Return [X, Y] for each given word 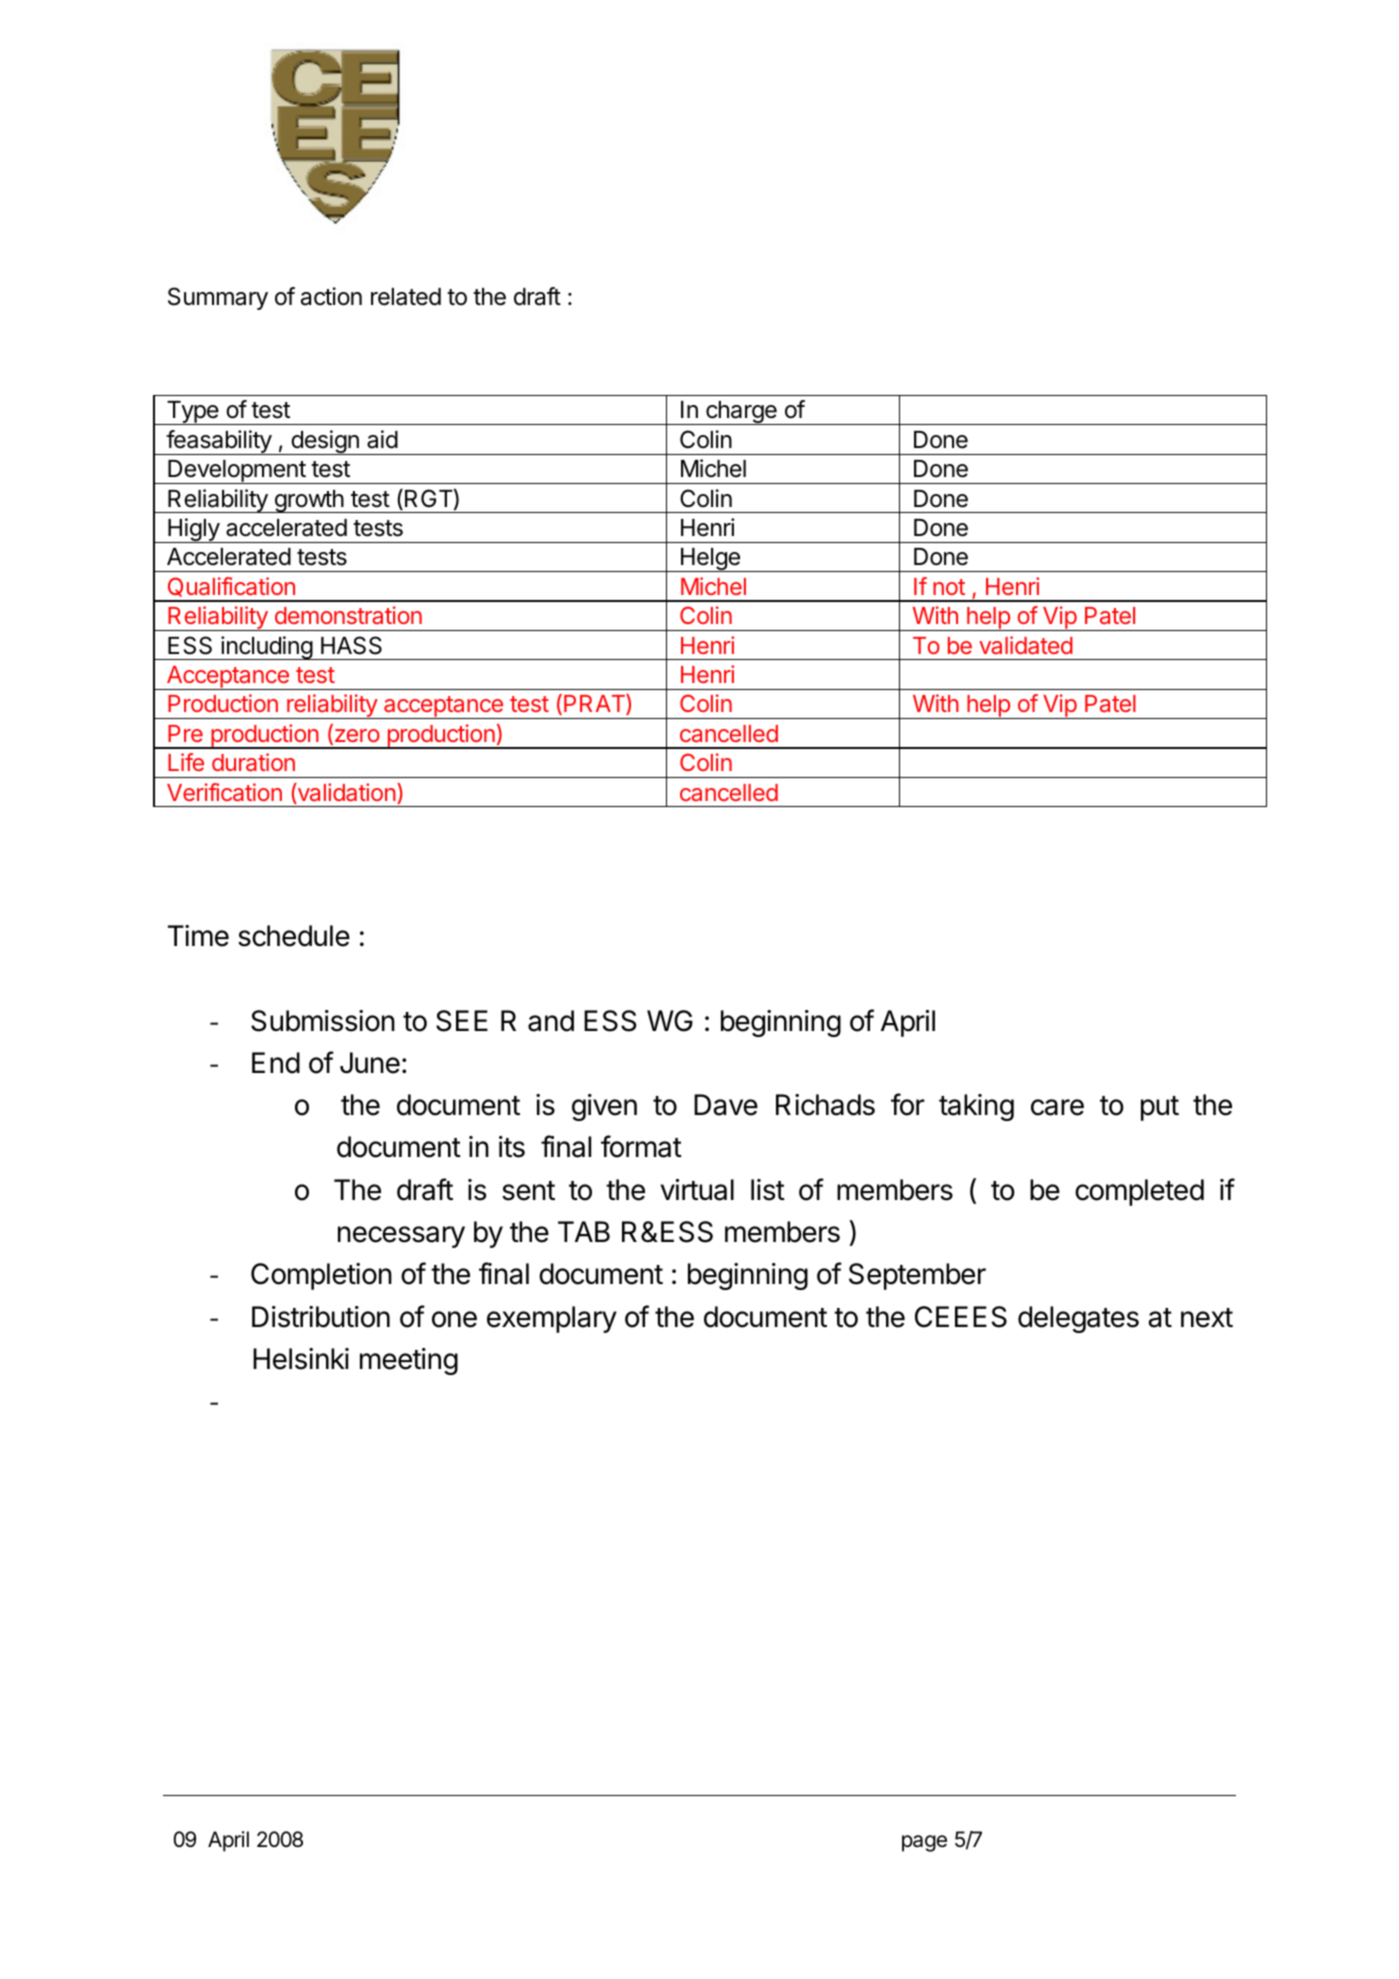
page [924, 1843]
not [949, 587]
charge [741, 413]
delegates [1078, 1319]
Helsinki [301, 1359]
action [331, 296]
